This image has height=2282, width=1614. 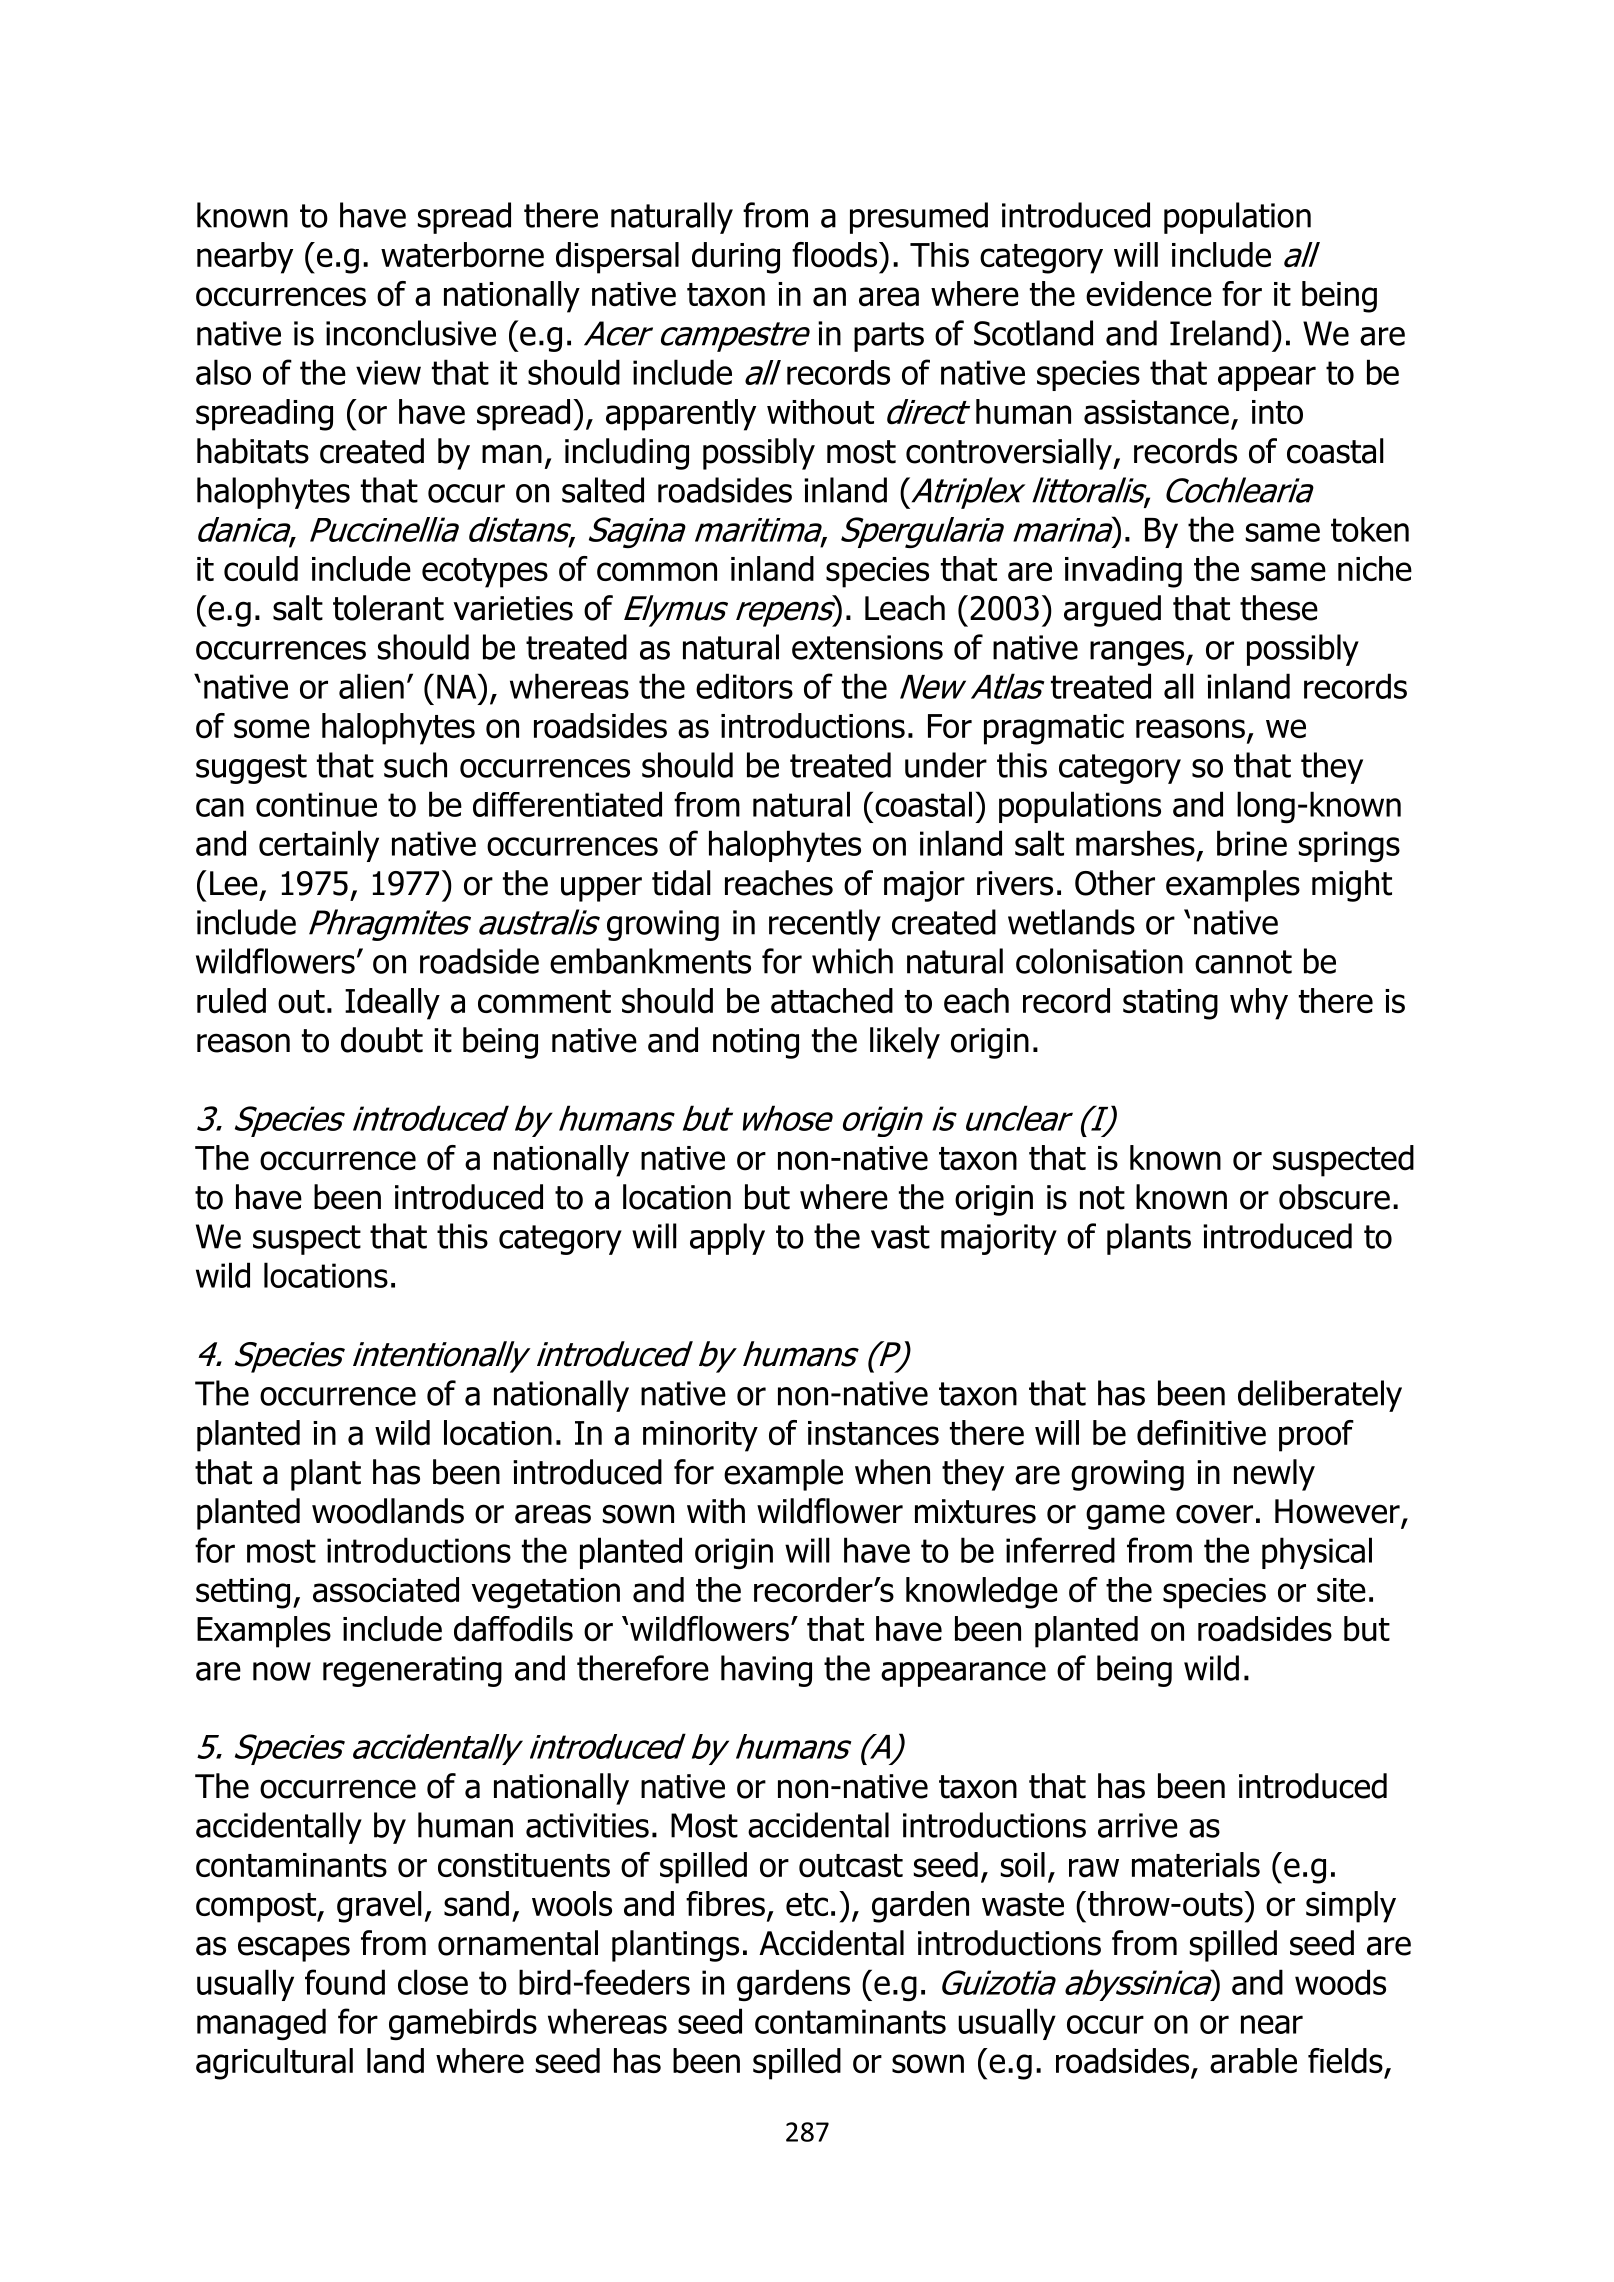 What do you see at coordinates (411, 333) in the image?
I see `inconclusive` at bounding box center [411, 333].
